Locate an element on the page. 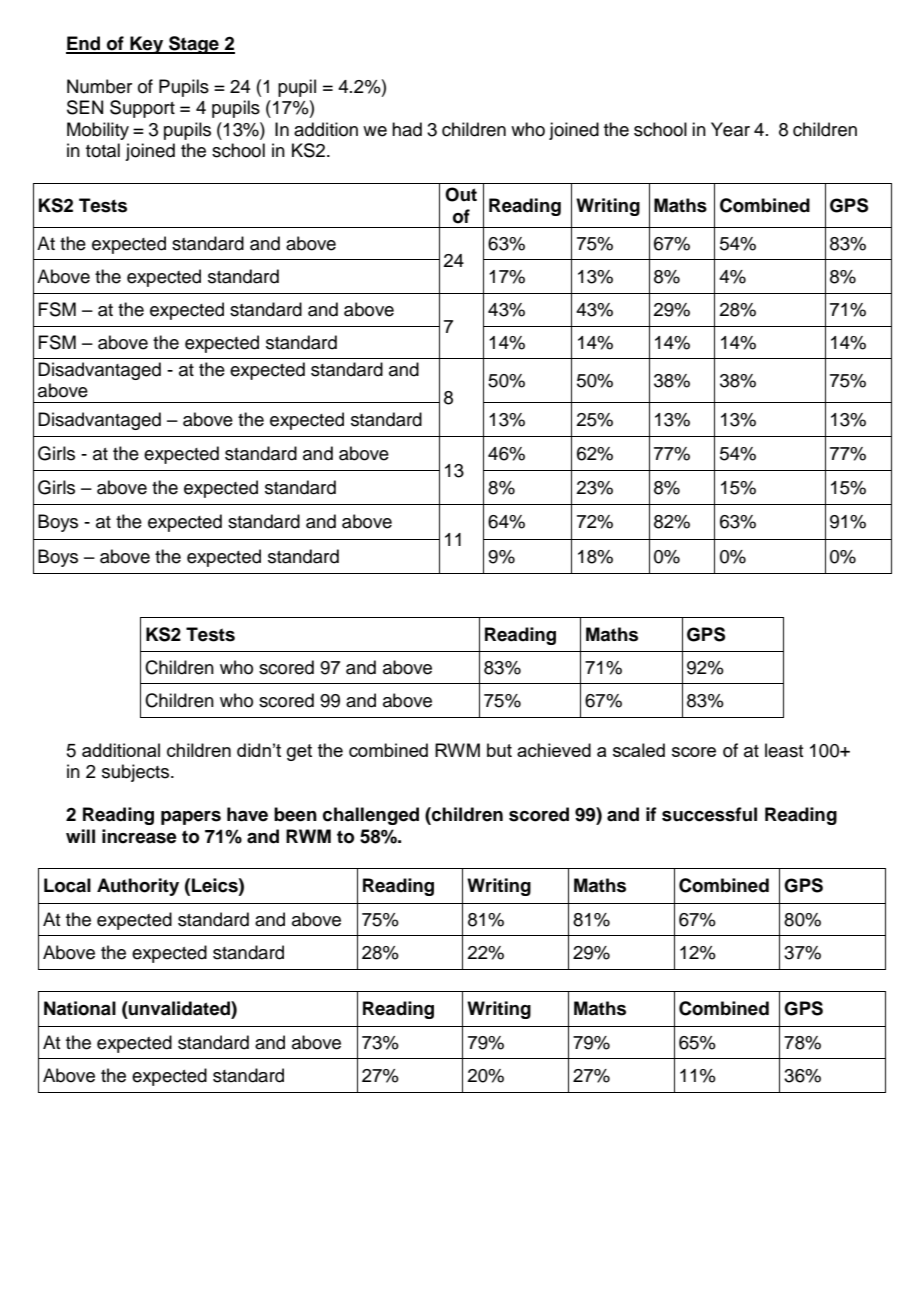 This page has height=1308, width=924. National is located at coordinates (80, 1008).
